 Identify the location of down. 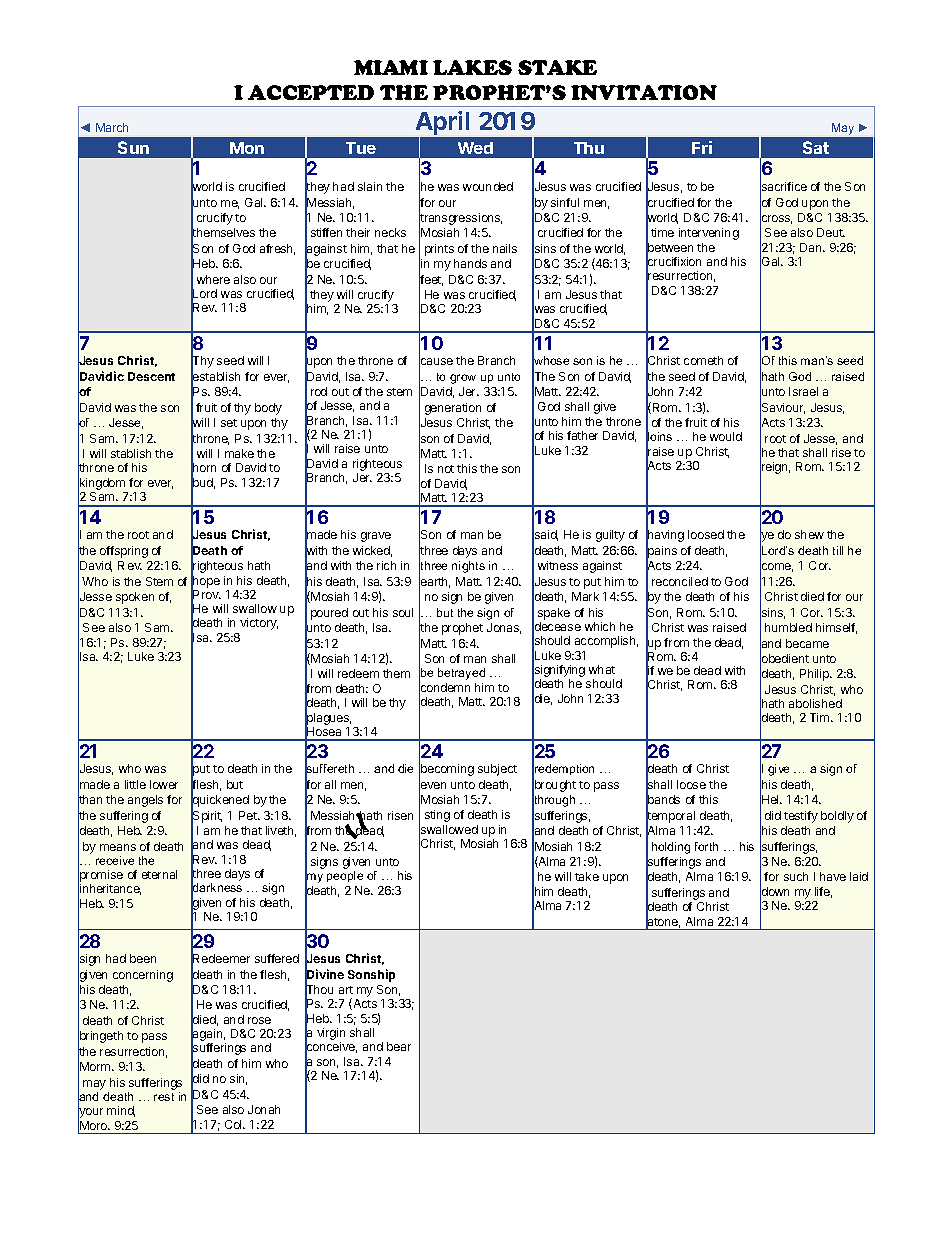
(774, 892).
